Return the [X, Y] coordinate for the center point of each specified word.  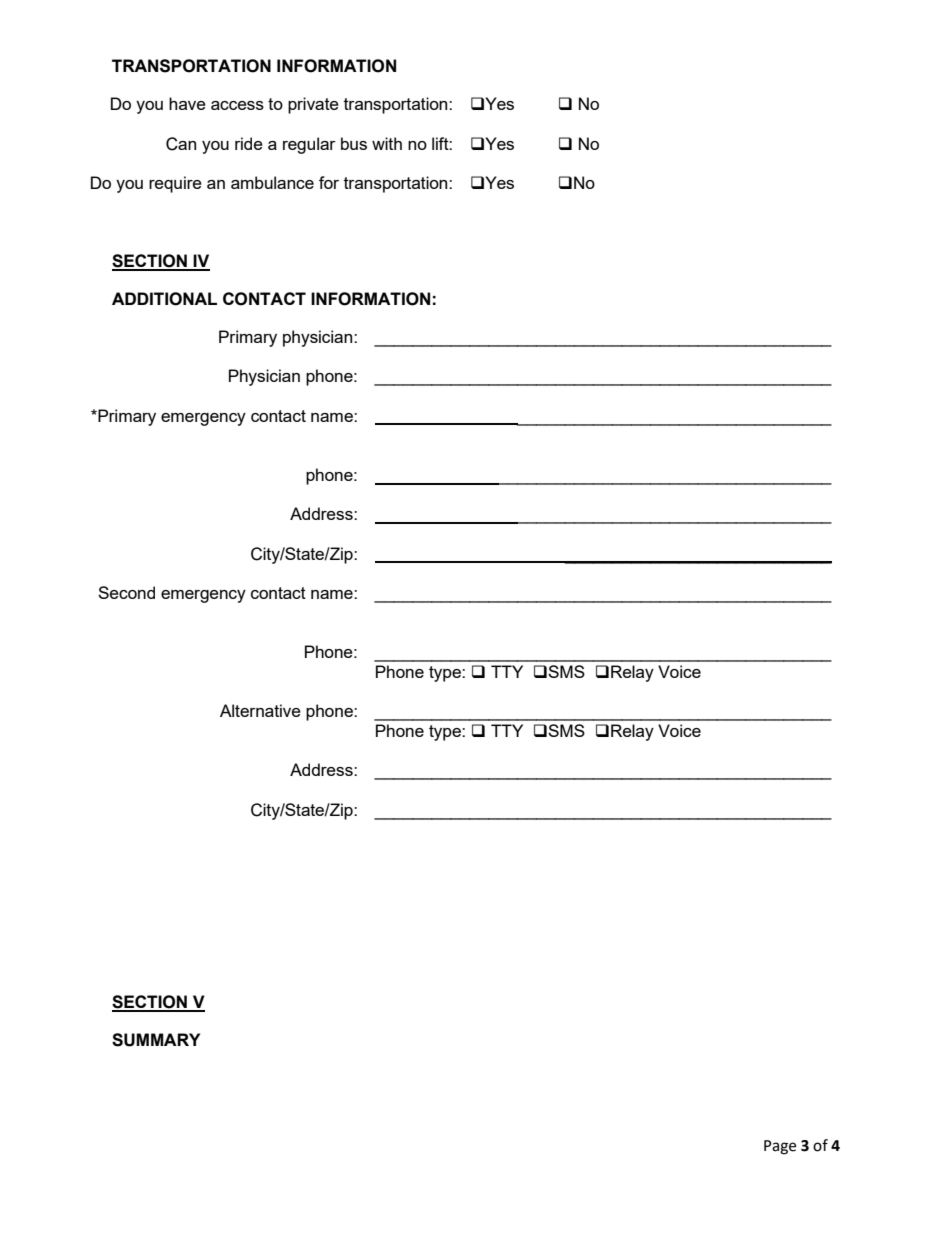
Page [780, 1147]
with [387, 143]
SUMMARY [156, 1040]
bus [354, 143]
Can [181, 144]
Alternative [260, 710]
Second [126, 592]
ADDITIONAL [164, 299]
